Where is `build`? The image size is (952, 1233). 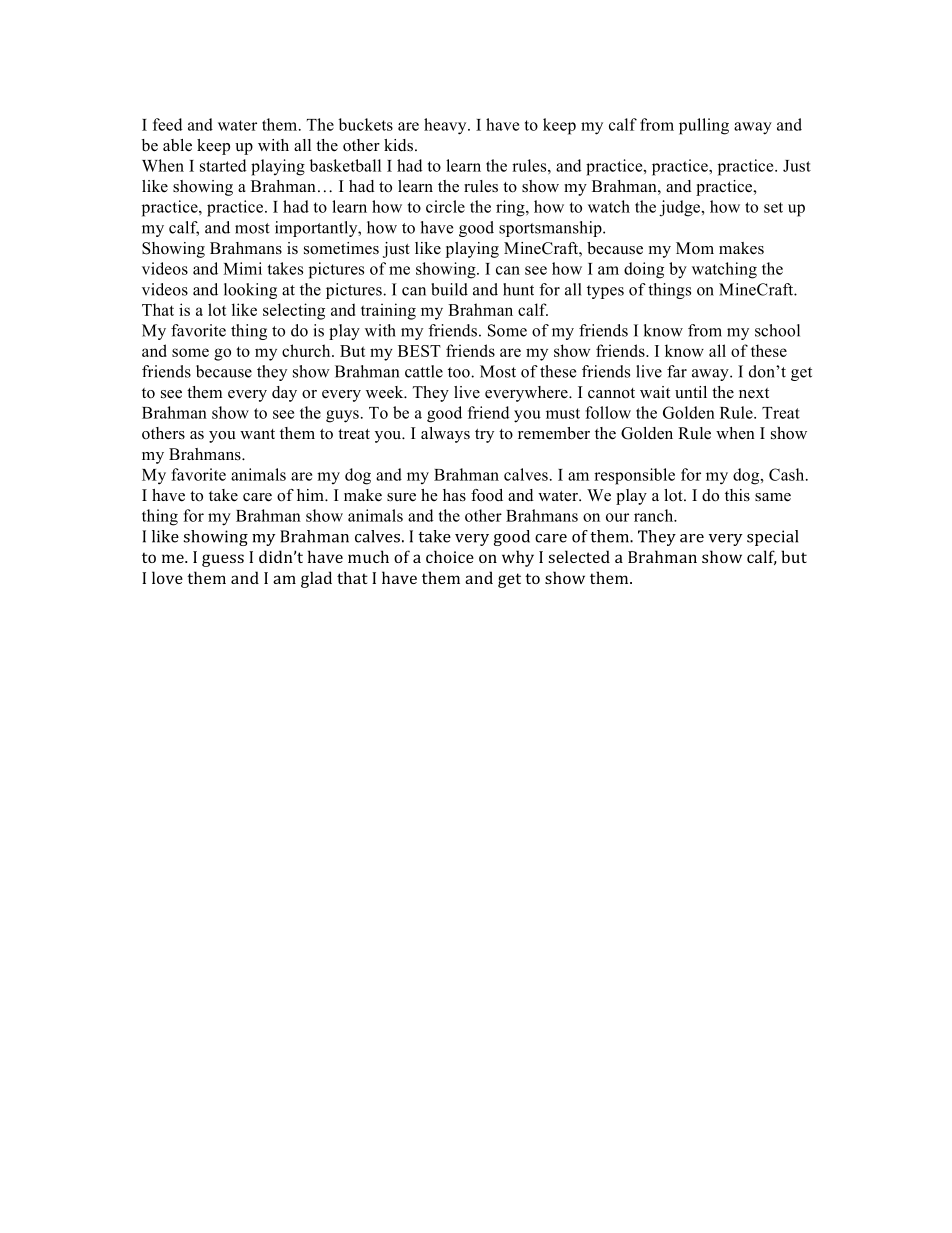 build is located at coordinates (449, 289).
